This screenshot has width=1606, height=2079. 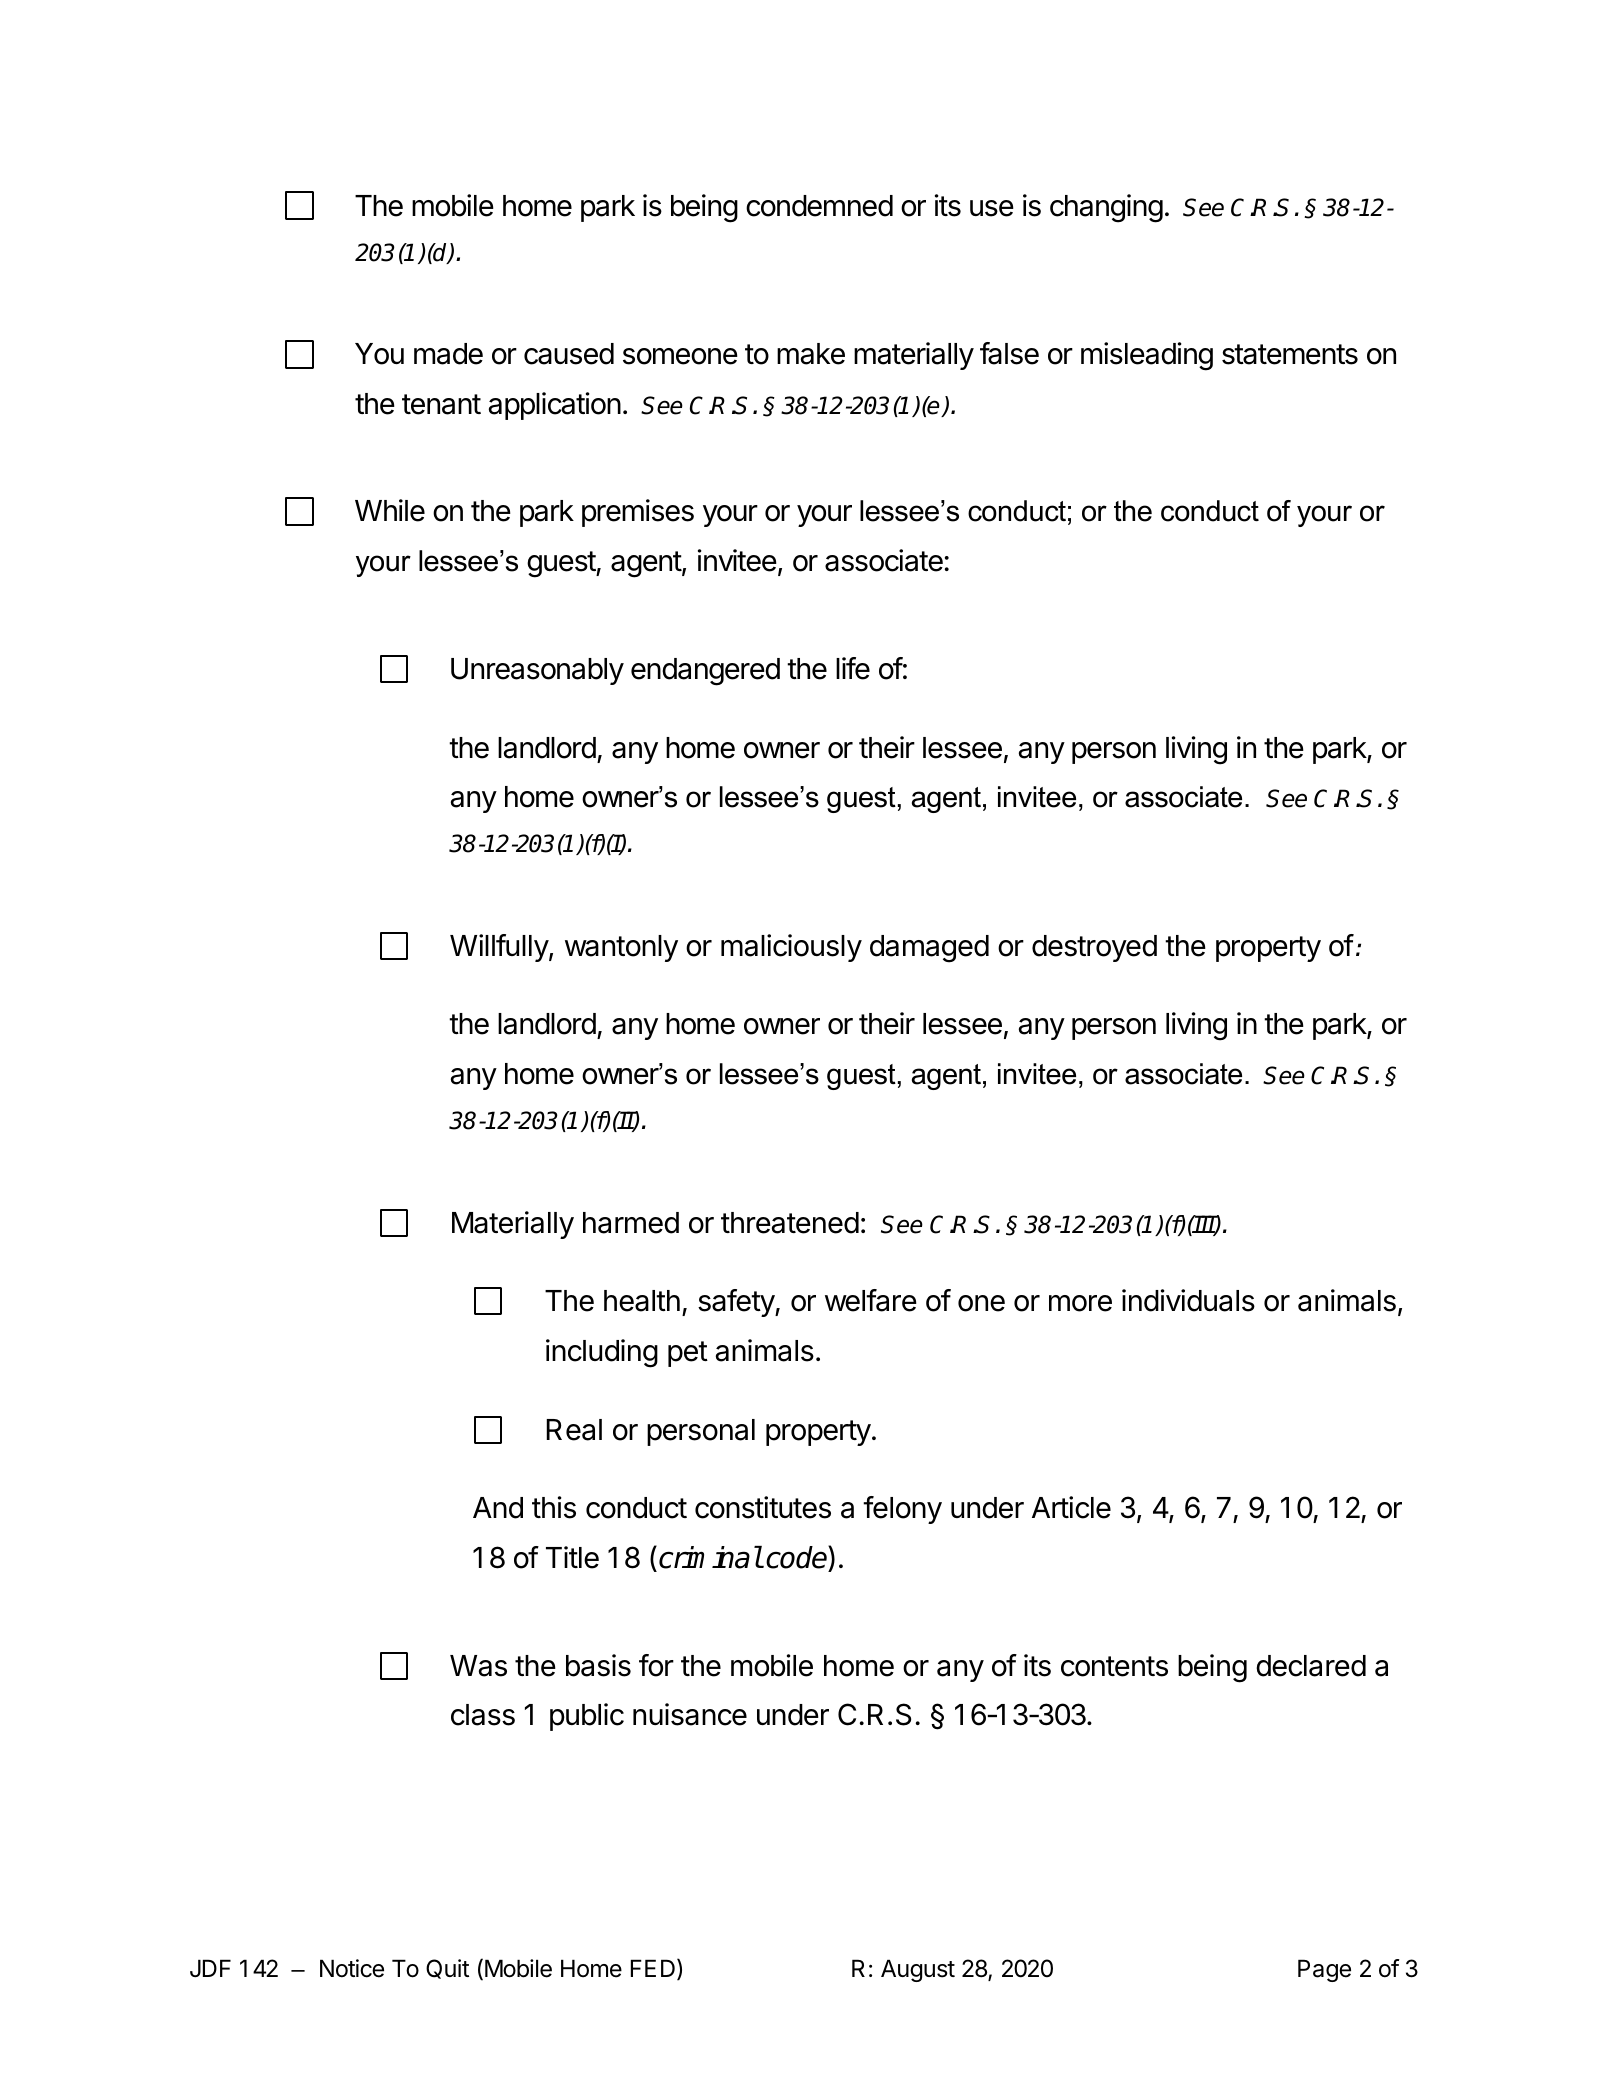 I want to click on Quit, so click(x=447, y=1969).
